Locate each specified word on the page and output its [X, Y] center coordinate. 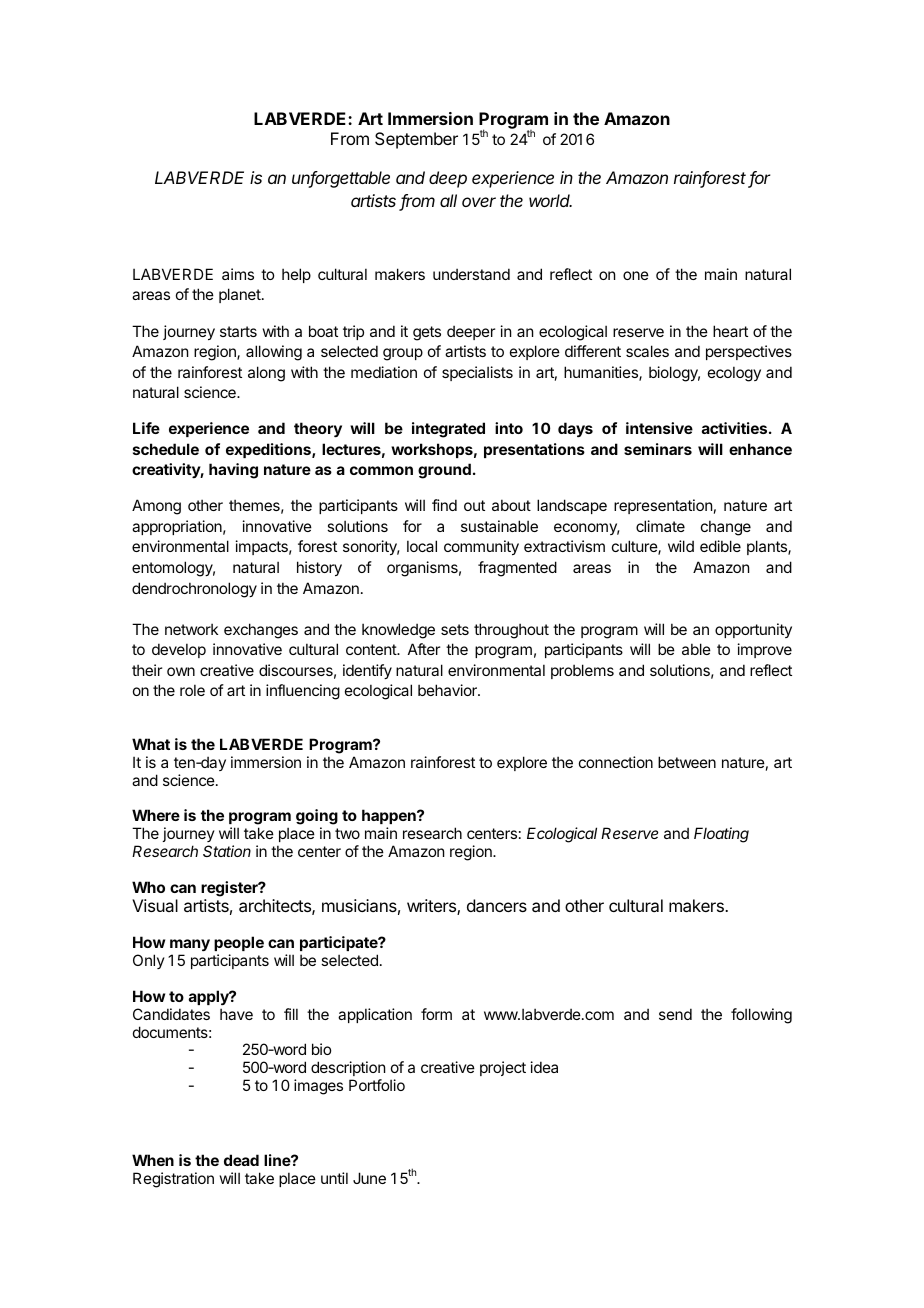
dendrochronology [194, 590]
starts [238, 331]
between [687, 762]
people [239, 943]
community [481, 547]
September [416, 140]
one [636, 275]
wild [681, 546]
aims [238, 274]
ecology [734, 374]
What [151, 744]
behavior [448, 690]
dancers [497, 905]
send [675, 1014]
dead [241, 1160]
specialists [477, 373]
